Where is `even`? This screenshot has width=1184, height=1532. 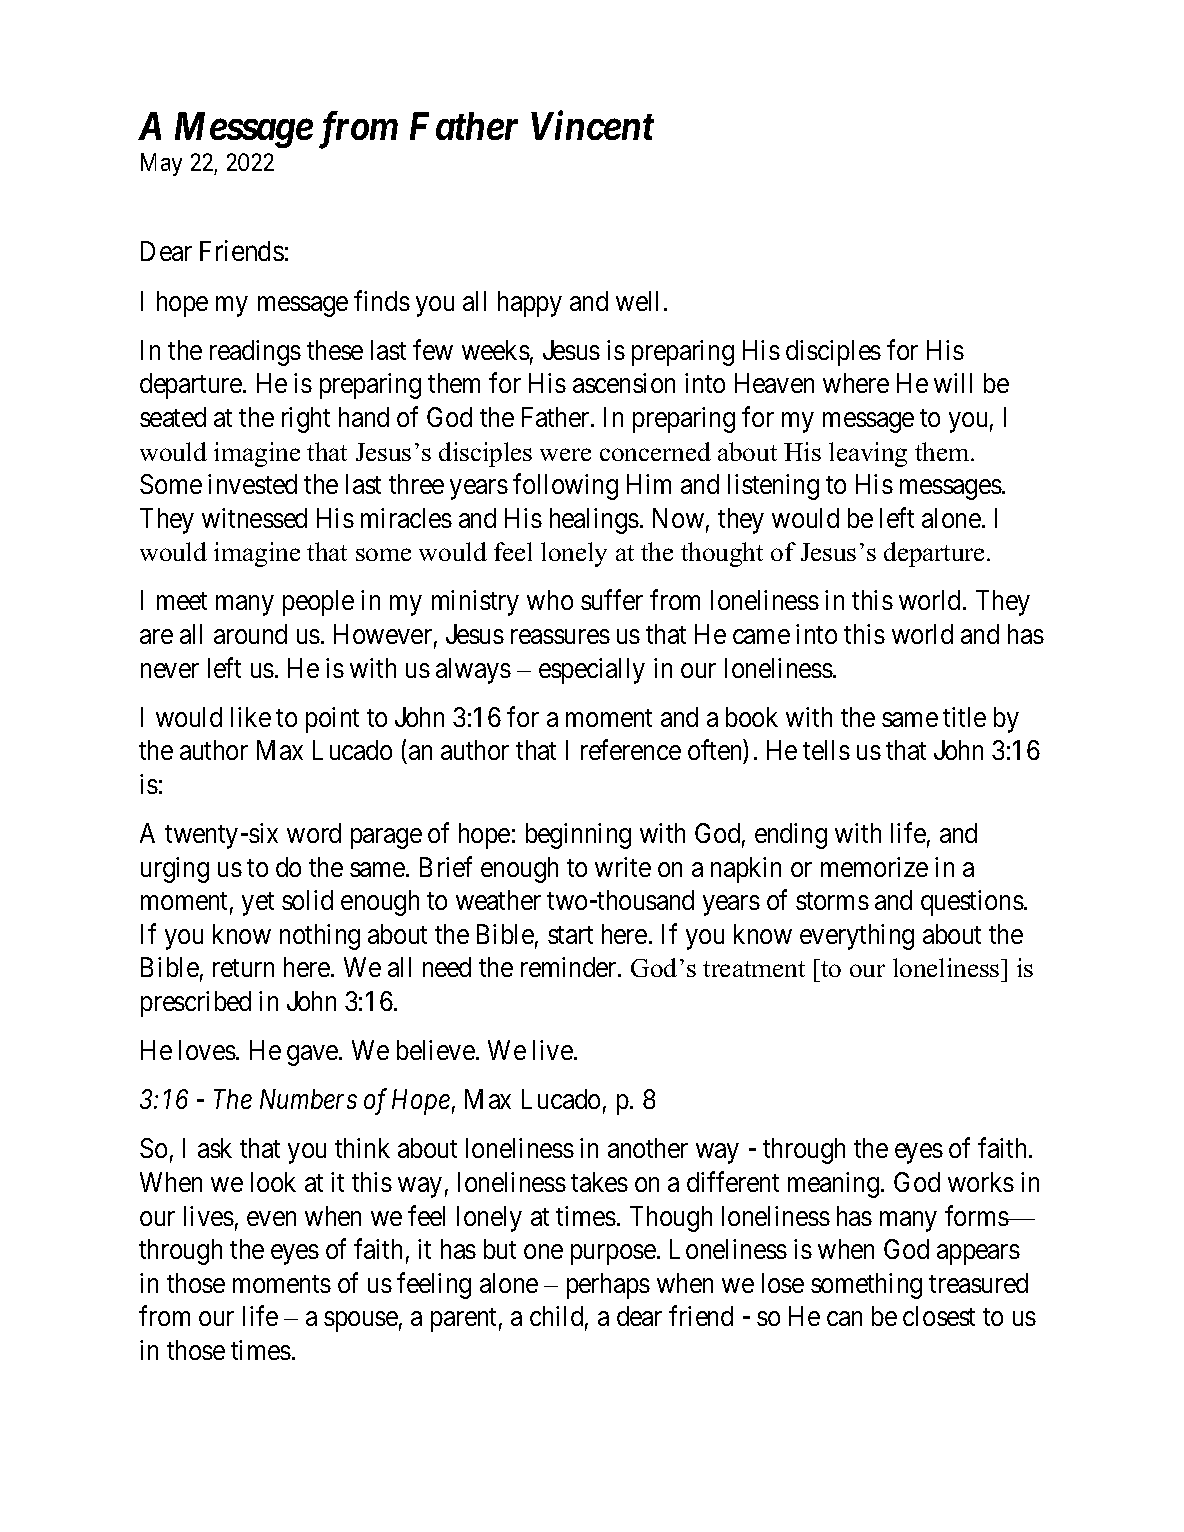
even is located at coordinates (271, 1218).
